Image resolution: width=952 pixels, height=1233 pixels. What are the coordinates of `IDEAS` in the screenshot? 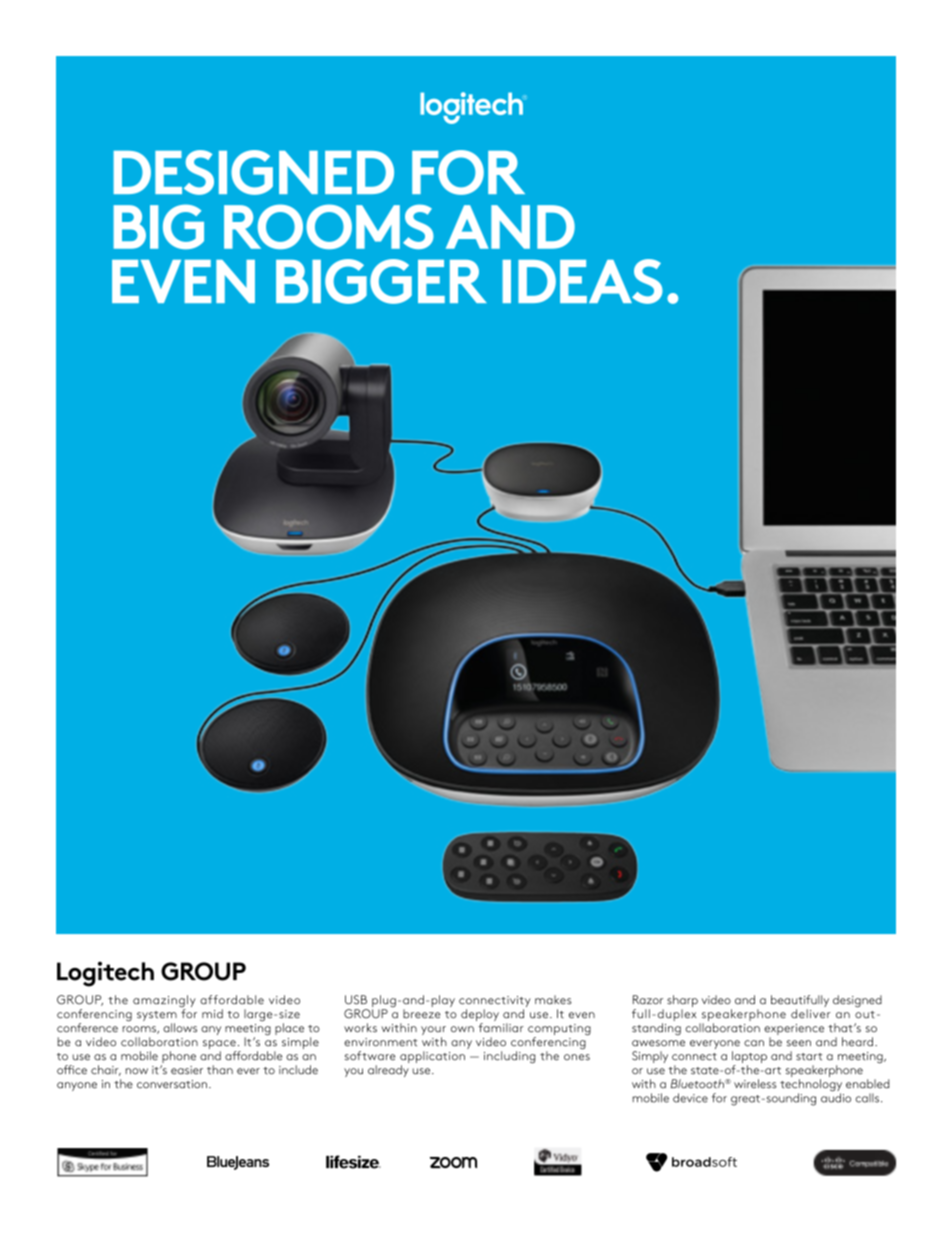 It's located at (582, 281).
